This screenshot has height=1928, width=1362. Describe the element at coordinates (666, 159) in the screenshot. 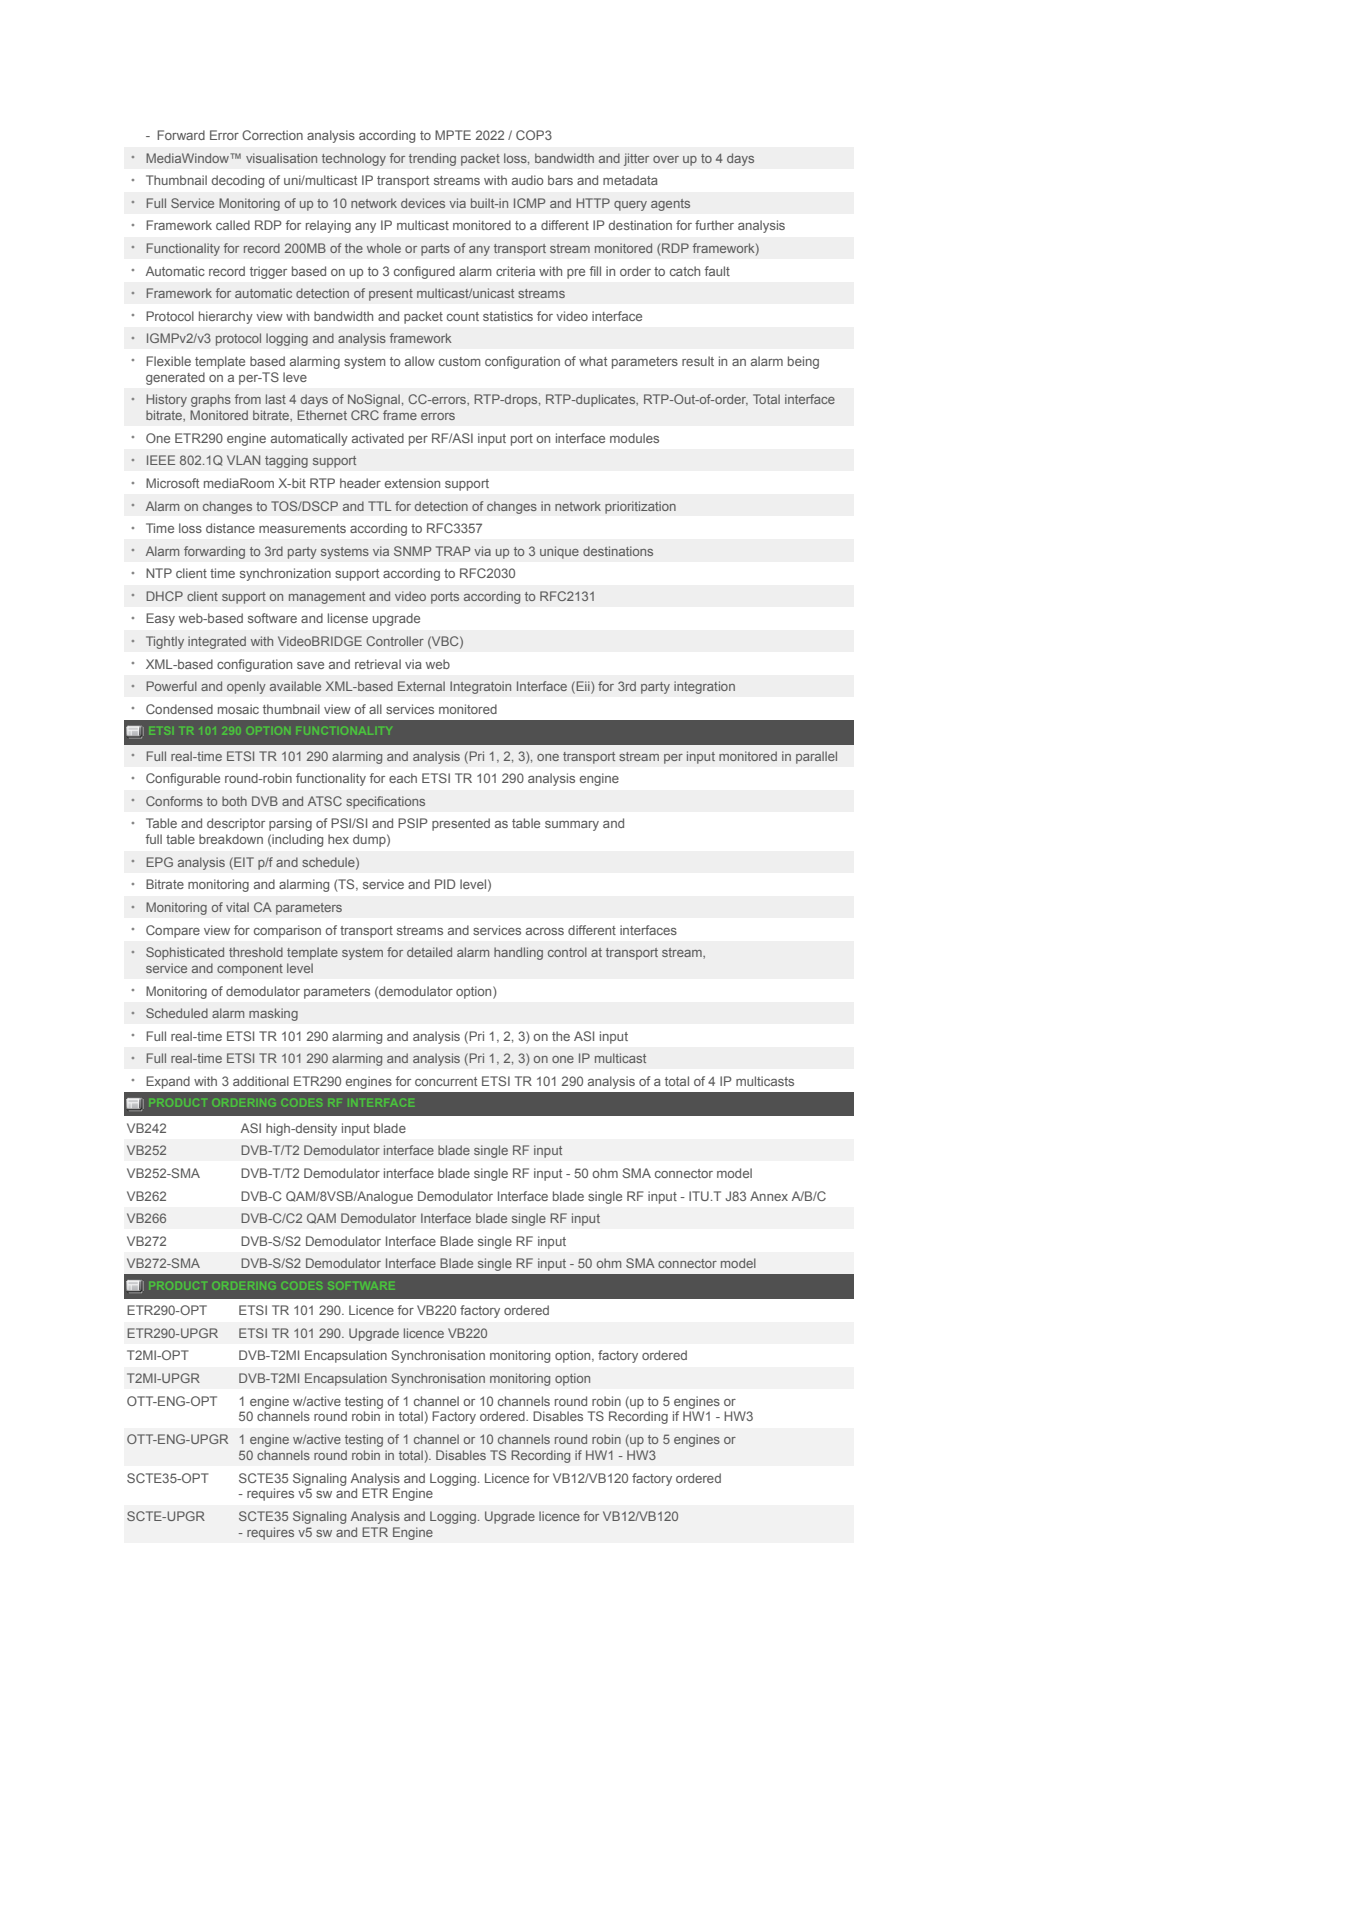

I see `over` at that location.
